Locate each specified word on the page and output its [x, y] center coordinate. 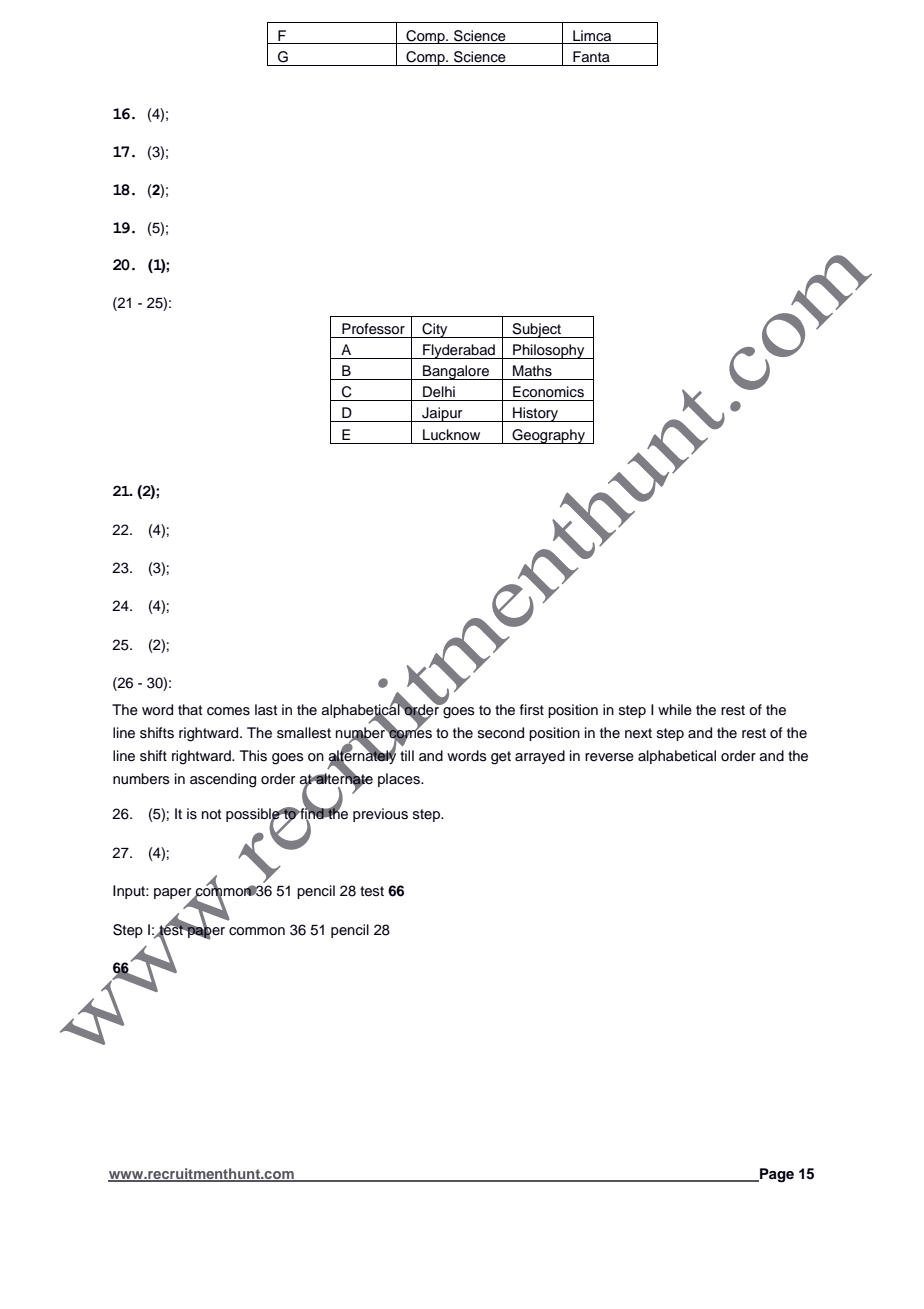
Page [776, 1175]
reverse [609, 757]
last [266, 710]
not [211, 814]
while [675, 710]
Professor [373, 329]
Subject [537, 330]
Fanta [591, 57]
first [532, 710]
